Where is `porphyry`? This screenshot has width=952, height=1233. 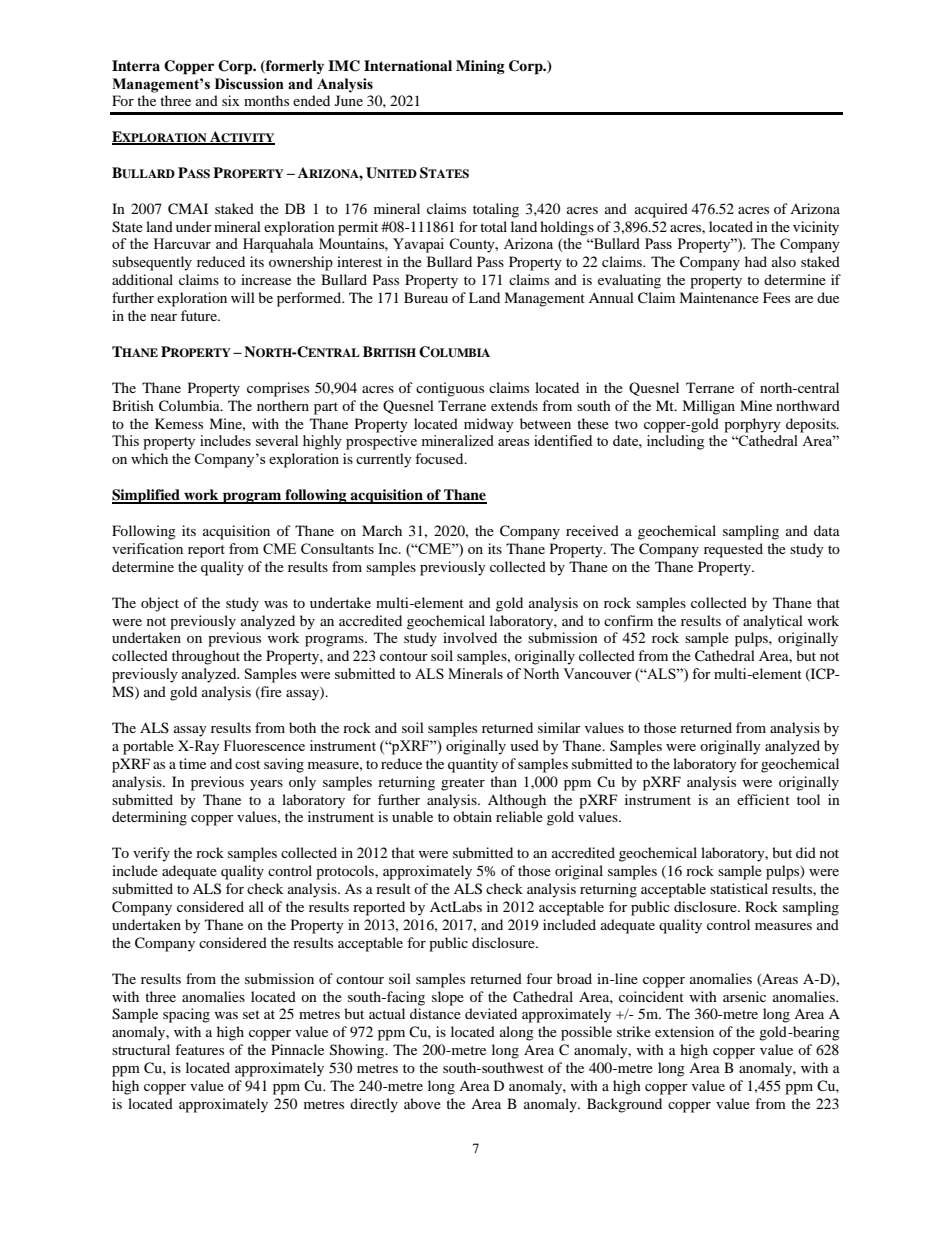 porphyry is located at coordinates (752, 425).
